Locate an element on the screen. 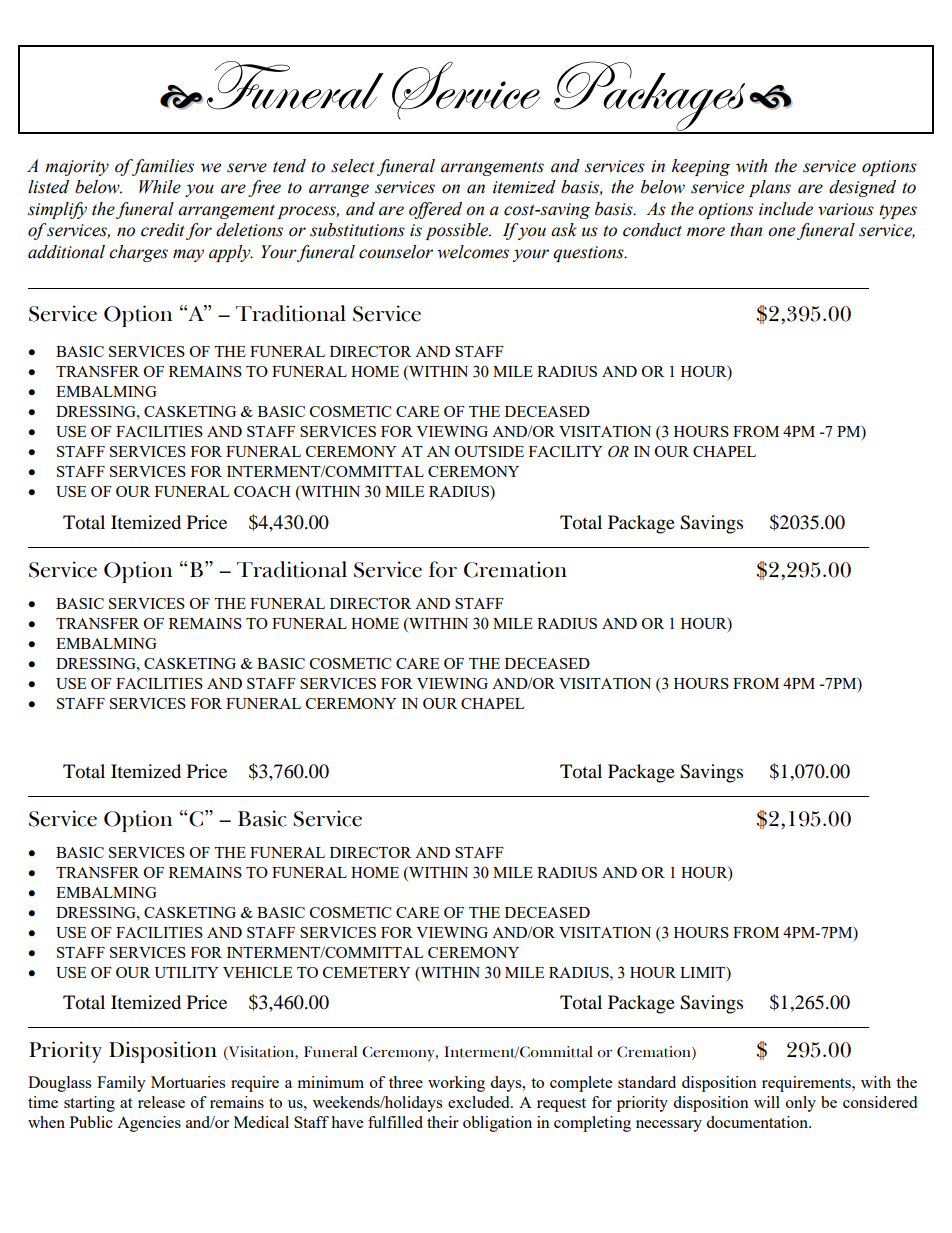 The height and width of the screenshot is (1233, 952). release is located at coordinates (161, 1102).
